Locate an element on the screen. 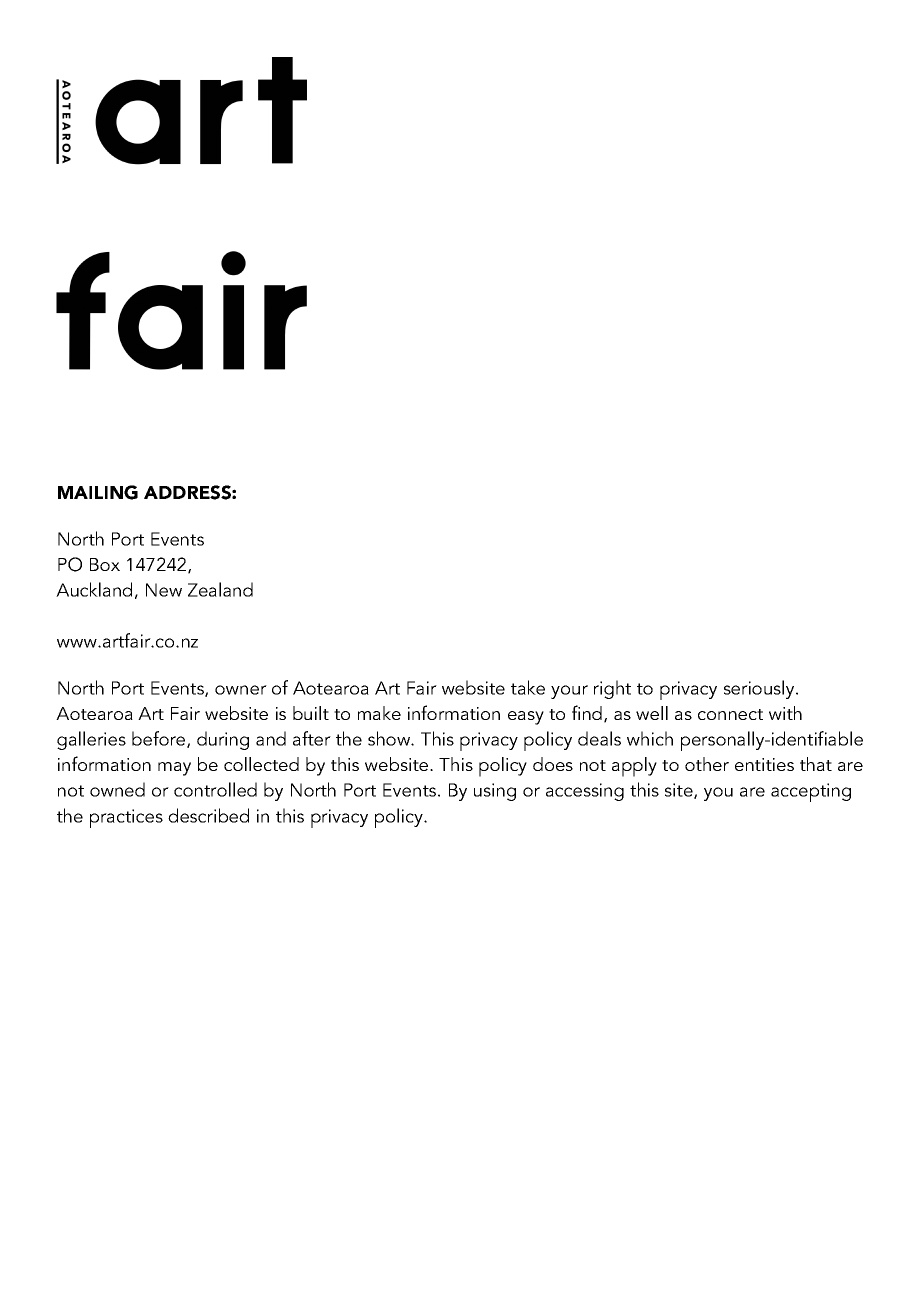 This screenshot has height=1308, width=924. take is located at coordinates (528, 687).
